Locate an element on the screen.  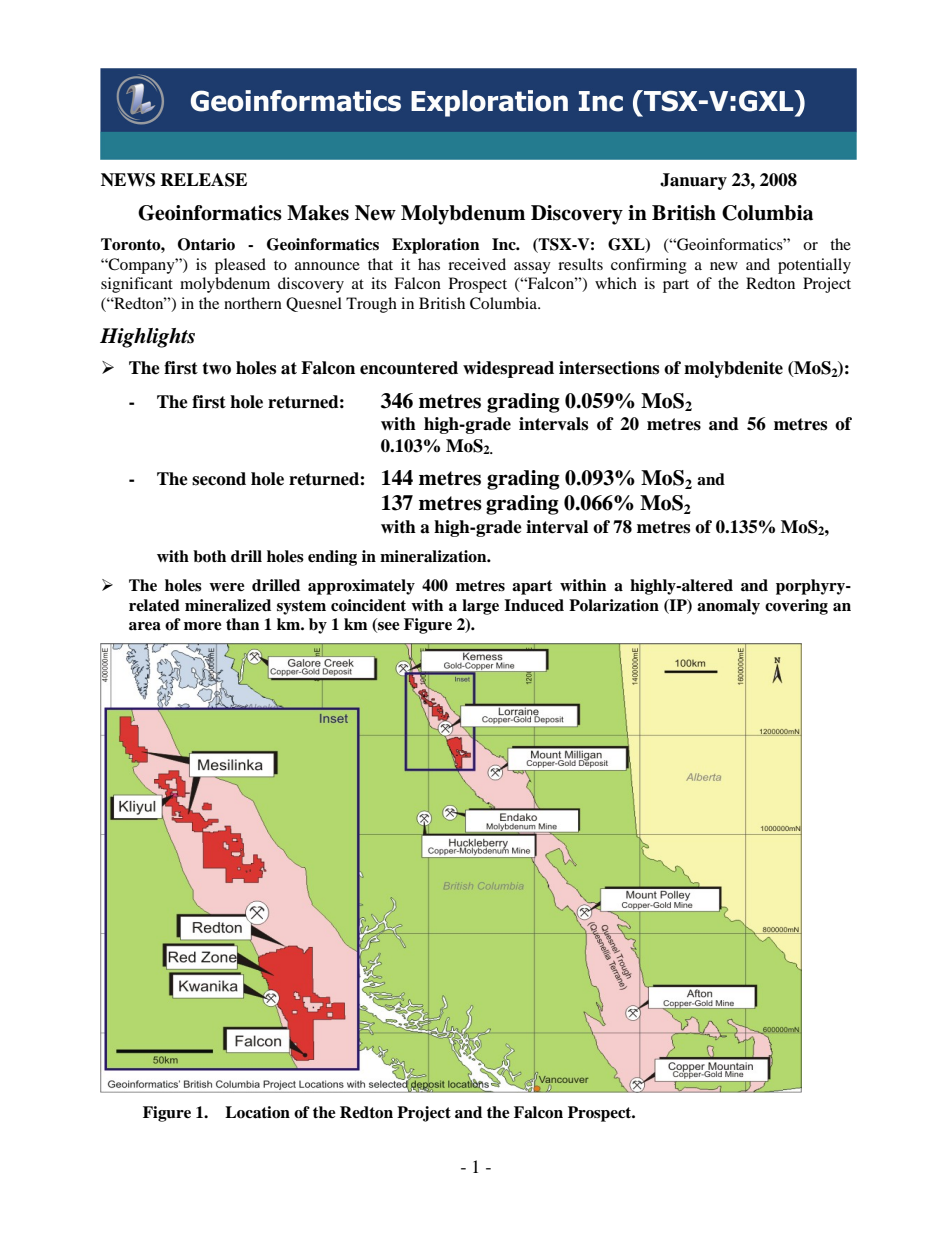
Induced is located at coordinates (534, 605).
